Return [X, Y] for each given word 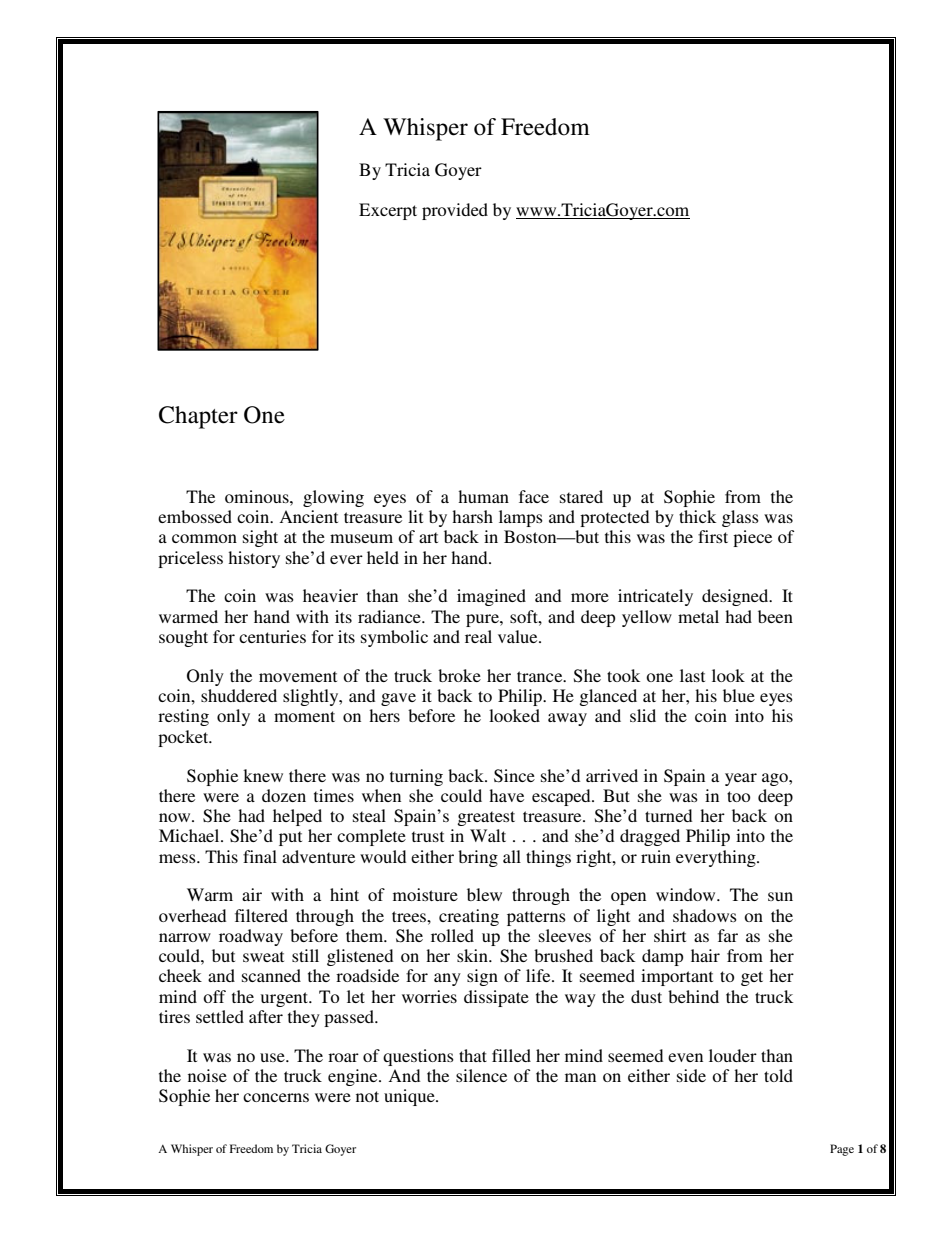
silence [481, 1075]
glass [740, 518]
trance [541, 676]
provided [455, 211]
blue [739, 695]
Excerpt [388, 211]
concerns [276, 1097]
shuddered [239, 695]
